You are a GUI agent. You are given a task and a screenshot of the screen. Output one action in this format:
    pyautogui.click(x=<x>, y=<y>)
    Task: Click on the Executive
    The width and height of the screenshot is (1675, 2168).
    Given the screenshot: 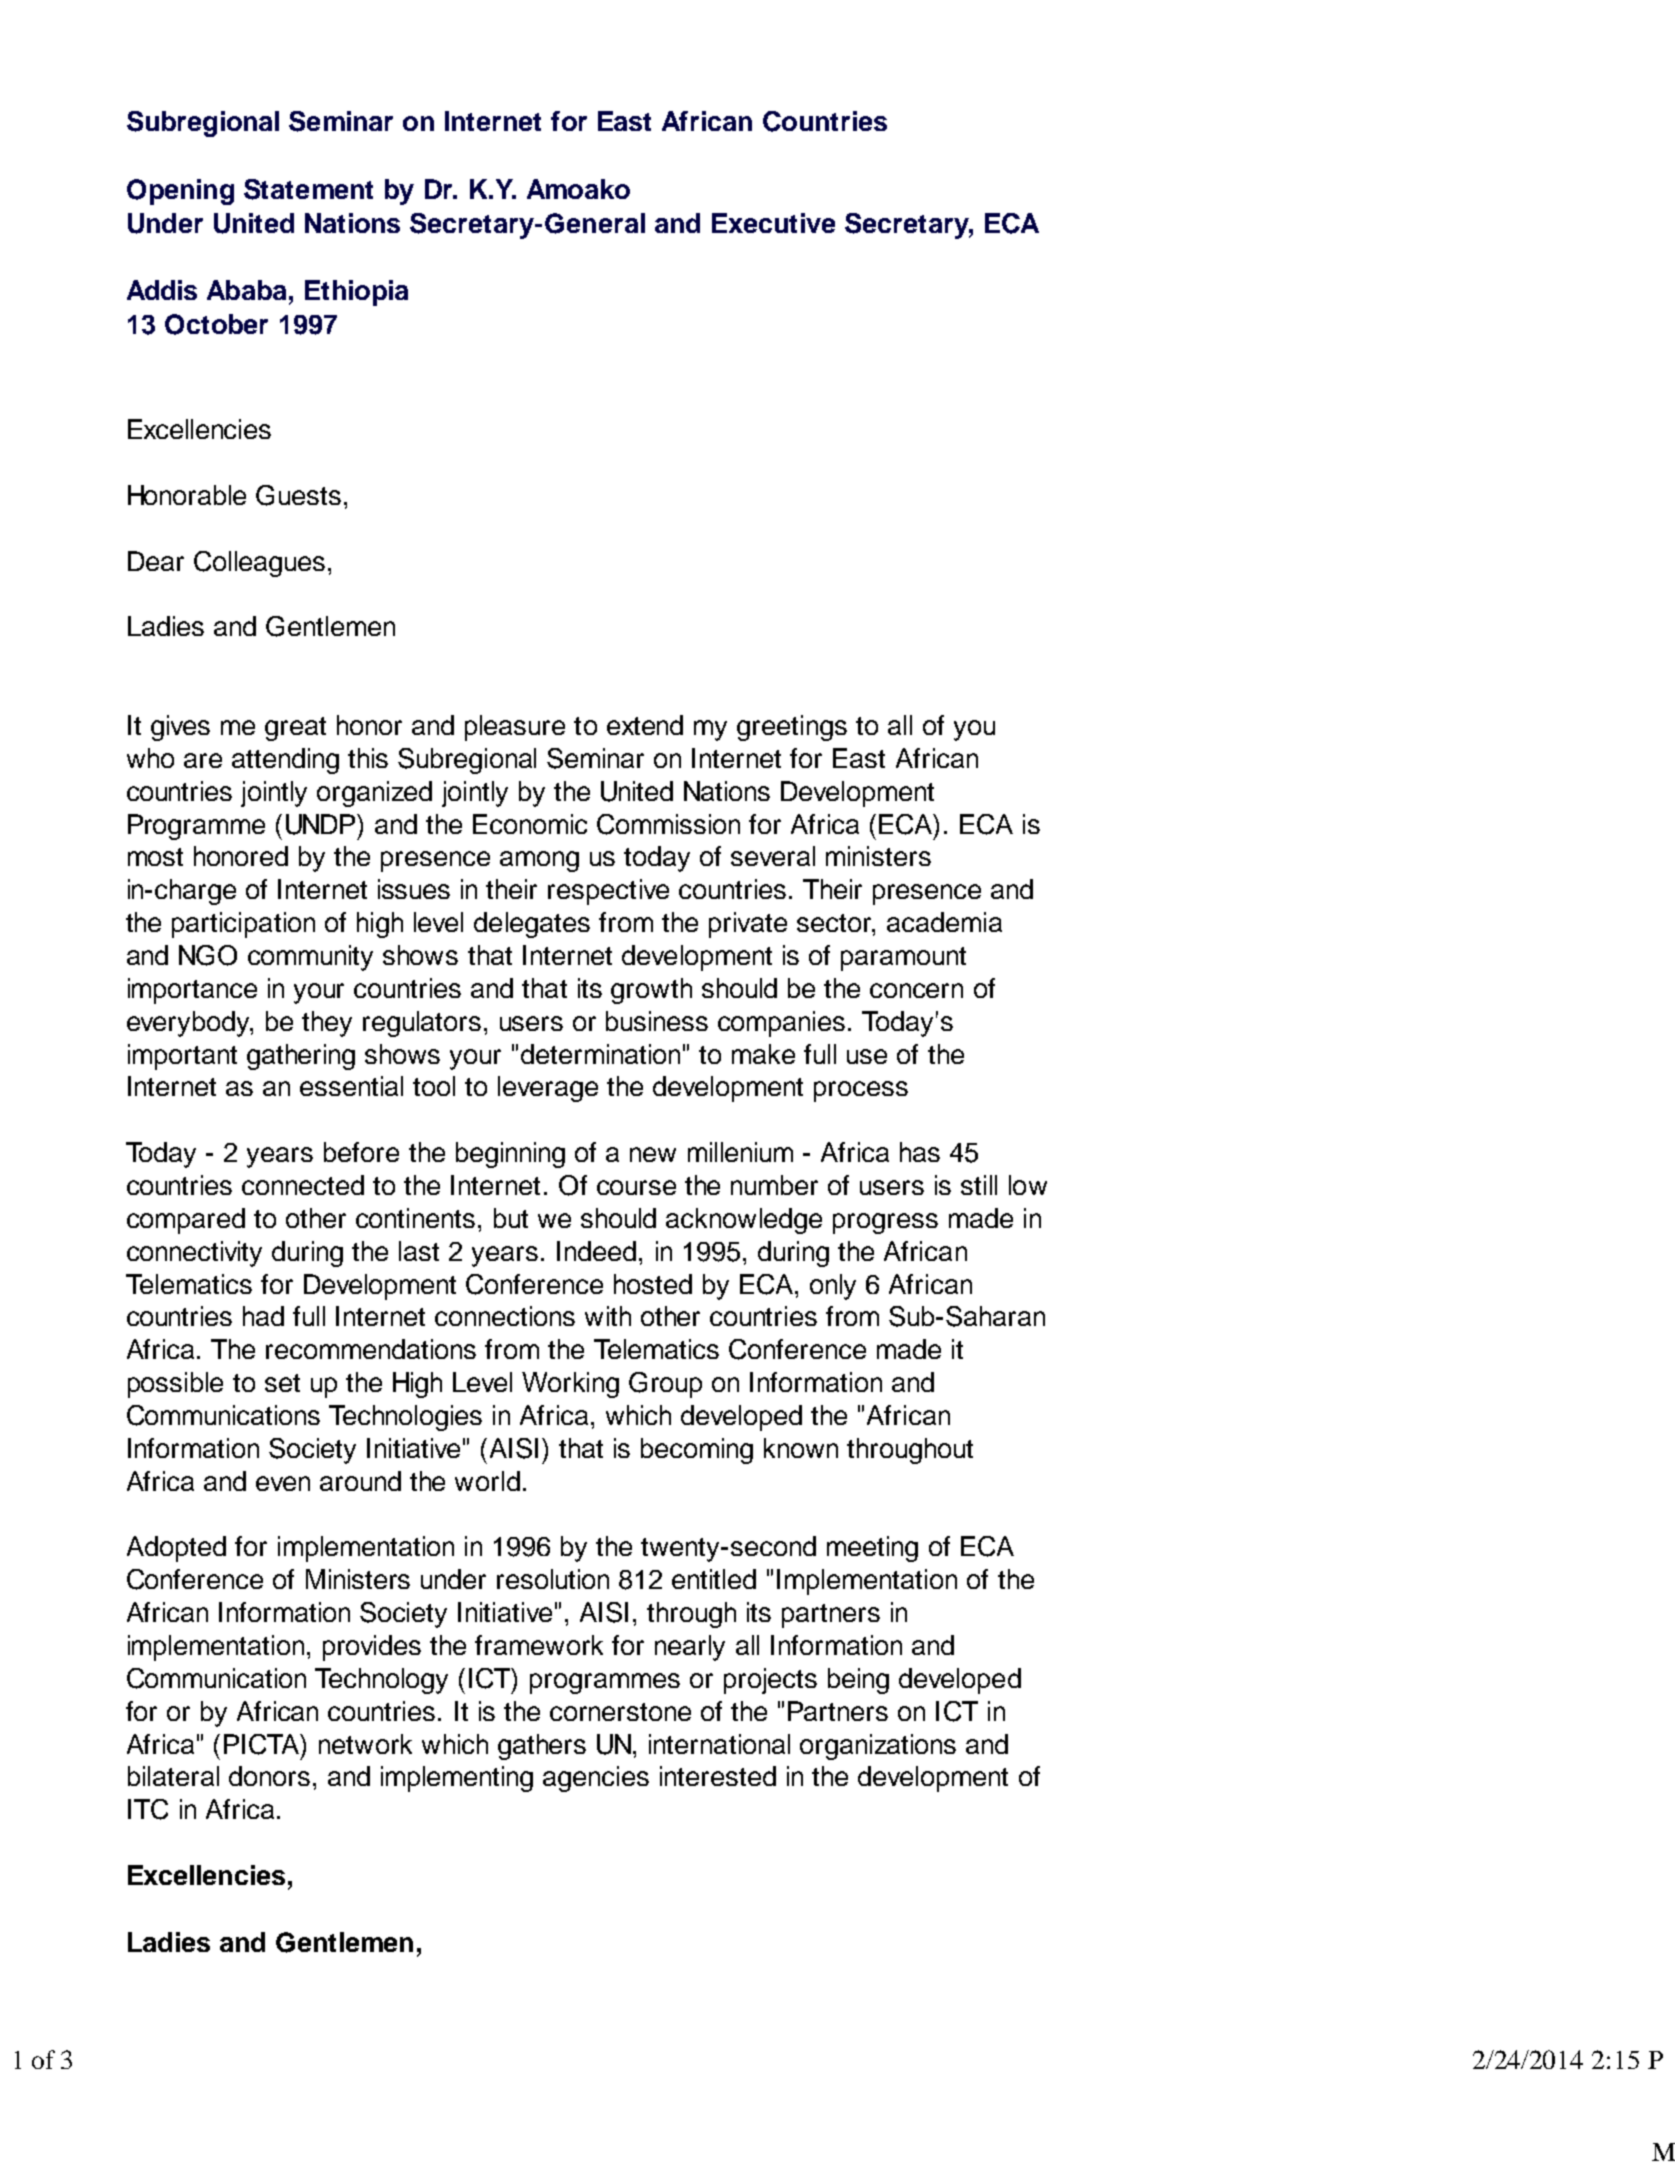 What is the action you would take?
    pyautogui.click(x=773, y=223)
